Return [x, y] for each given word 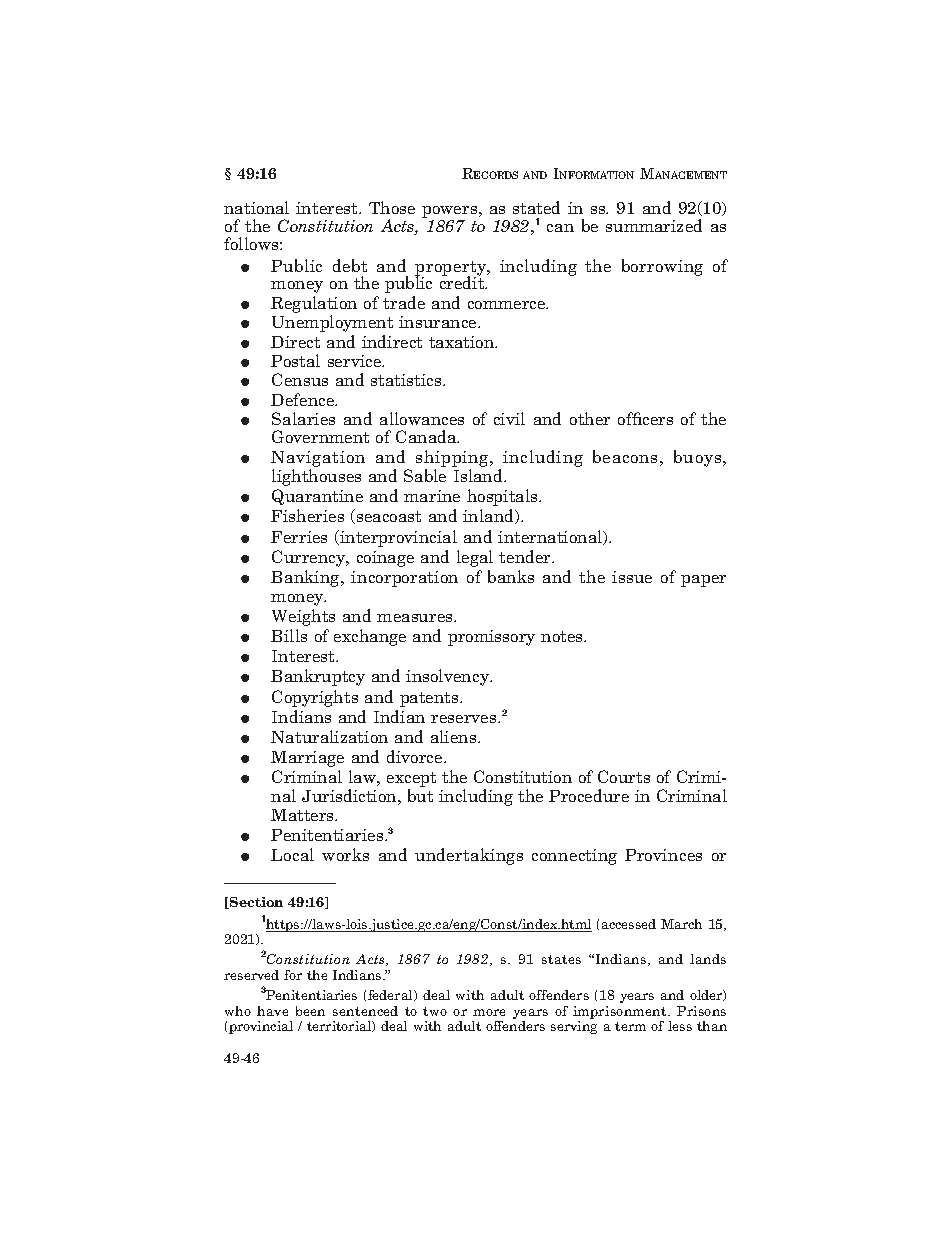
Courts [624, 776]
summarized [654, 225]
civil [509, 418]
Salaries [303, 418]
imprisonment [621, 1012]
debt [350, 265]
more [489, 1012]
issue [632, 577]
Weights [303, 617]
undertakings [469, 856]
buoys [699, 458]
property [452, 269]
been [310, 1011]
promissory [491, 638]
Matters [304, 815]
